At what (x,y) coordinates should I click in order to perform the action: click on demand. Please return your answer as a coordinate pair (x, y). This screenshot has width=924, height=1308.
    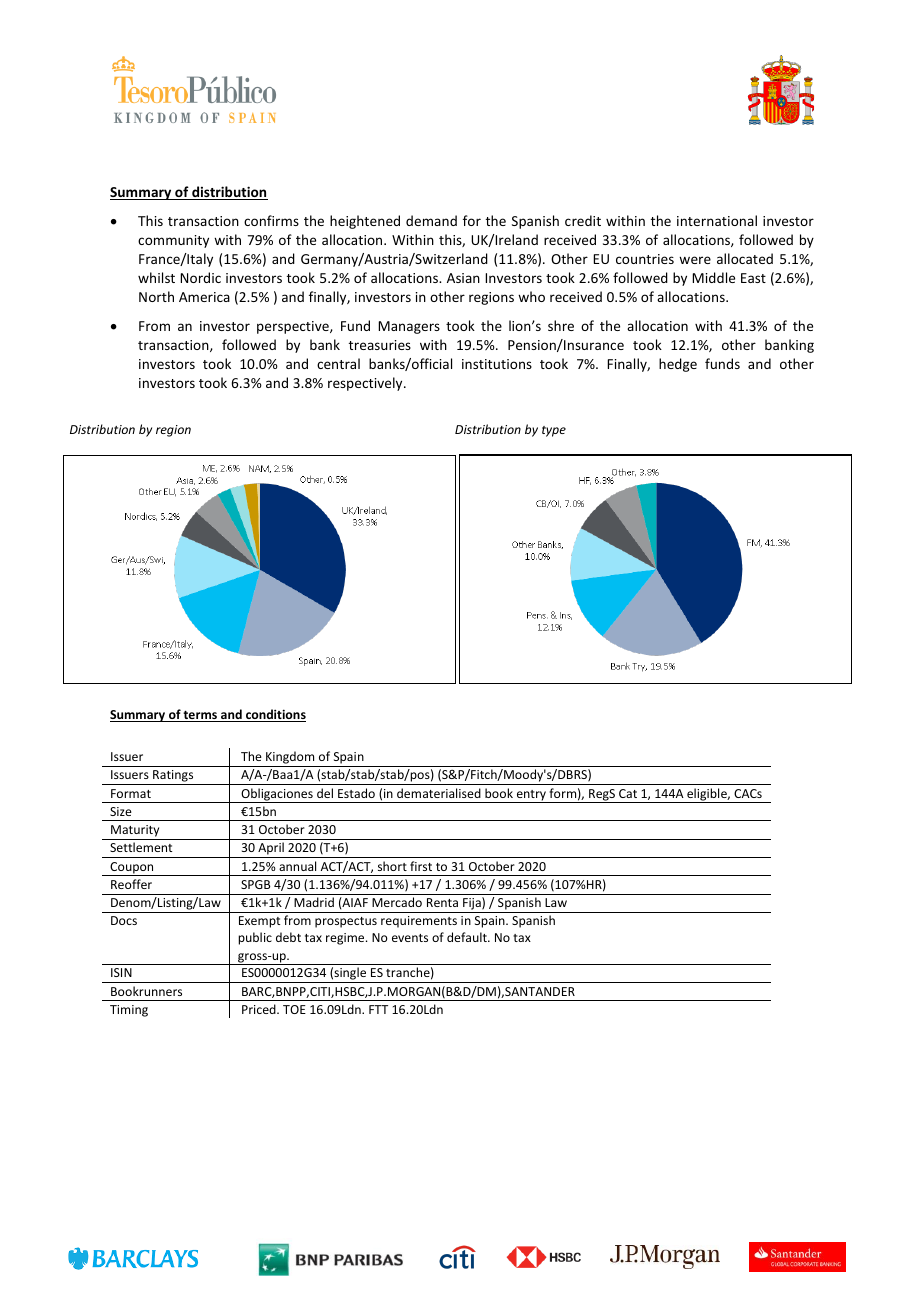
    Looking at the image, I should click on (431, 220).
